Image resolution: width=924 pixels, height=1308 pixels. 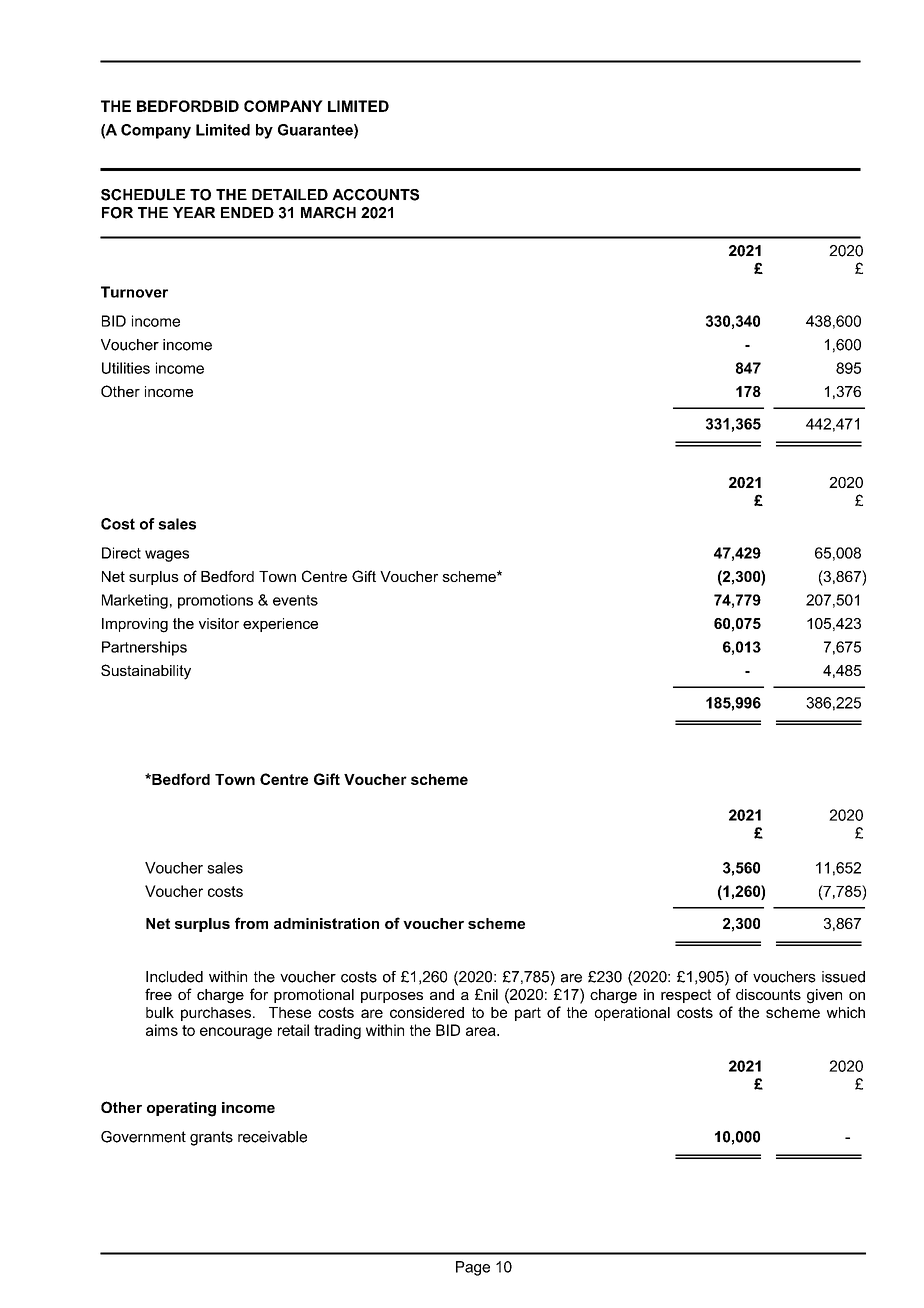 What do you see at coordinates (194, 212) in the screenshot?
I see `YEAR` at bounding box center [194, 212].
